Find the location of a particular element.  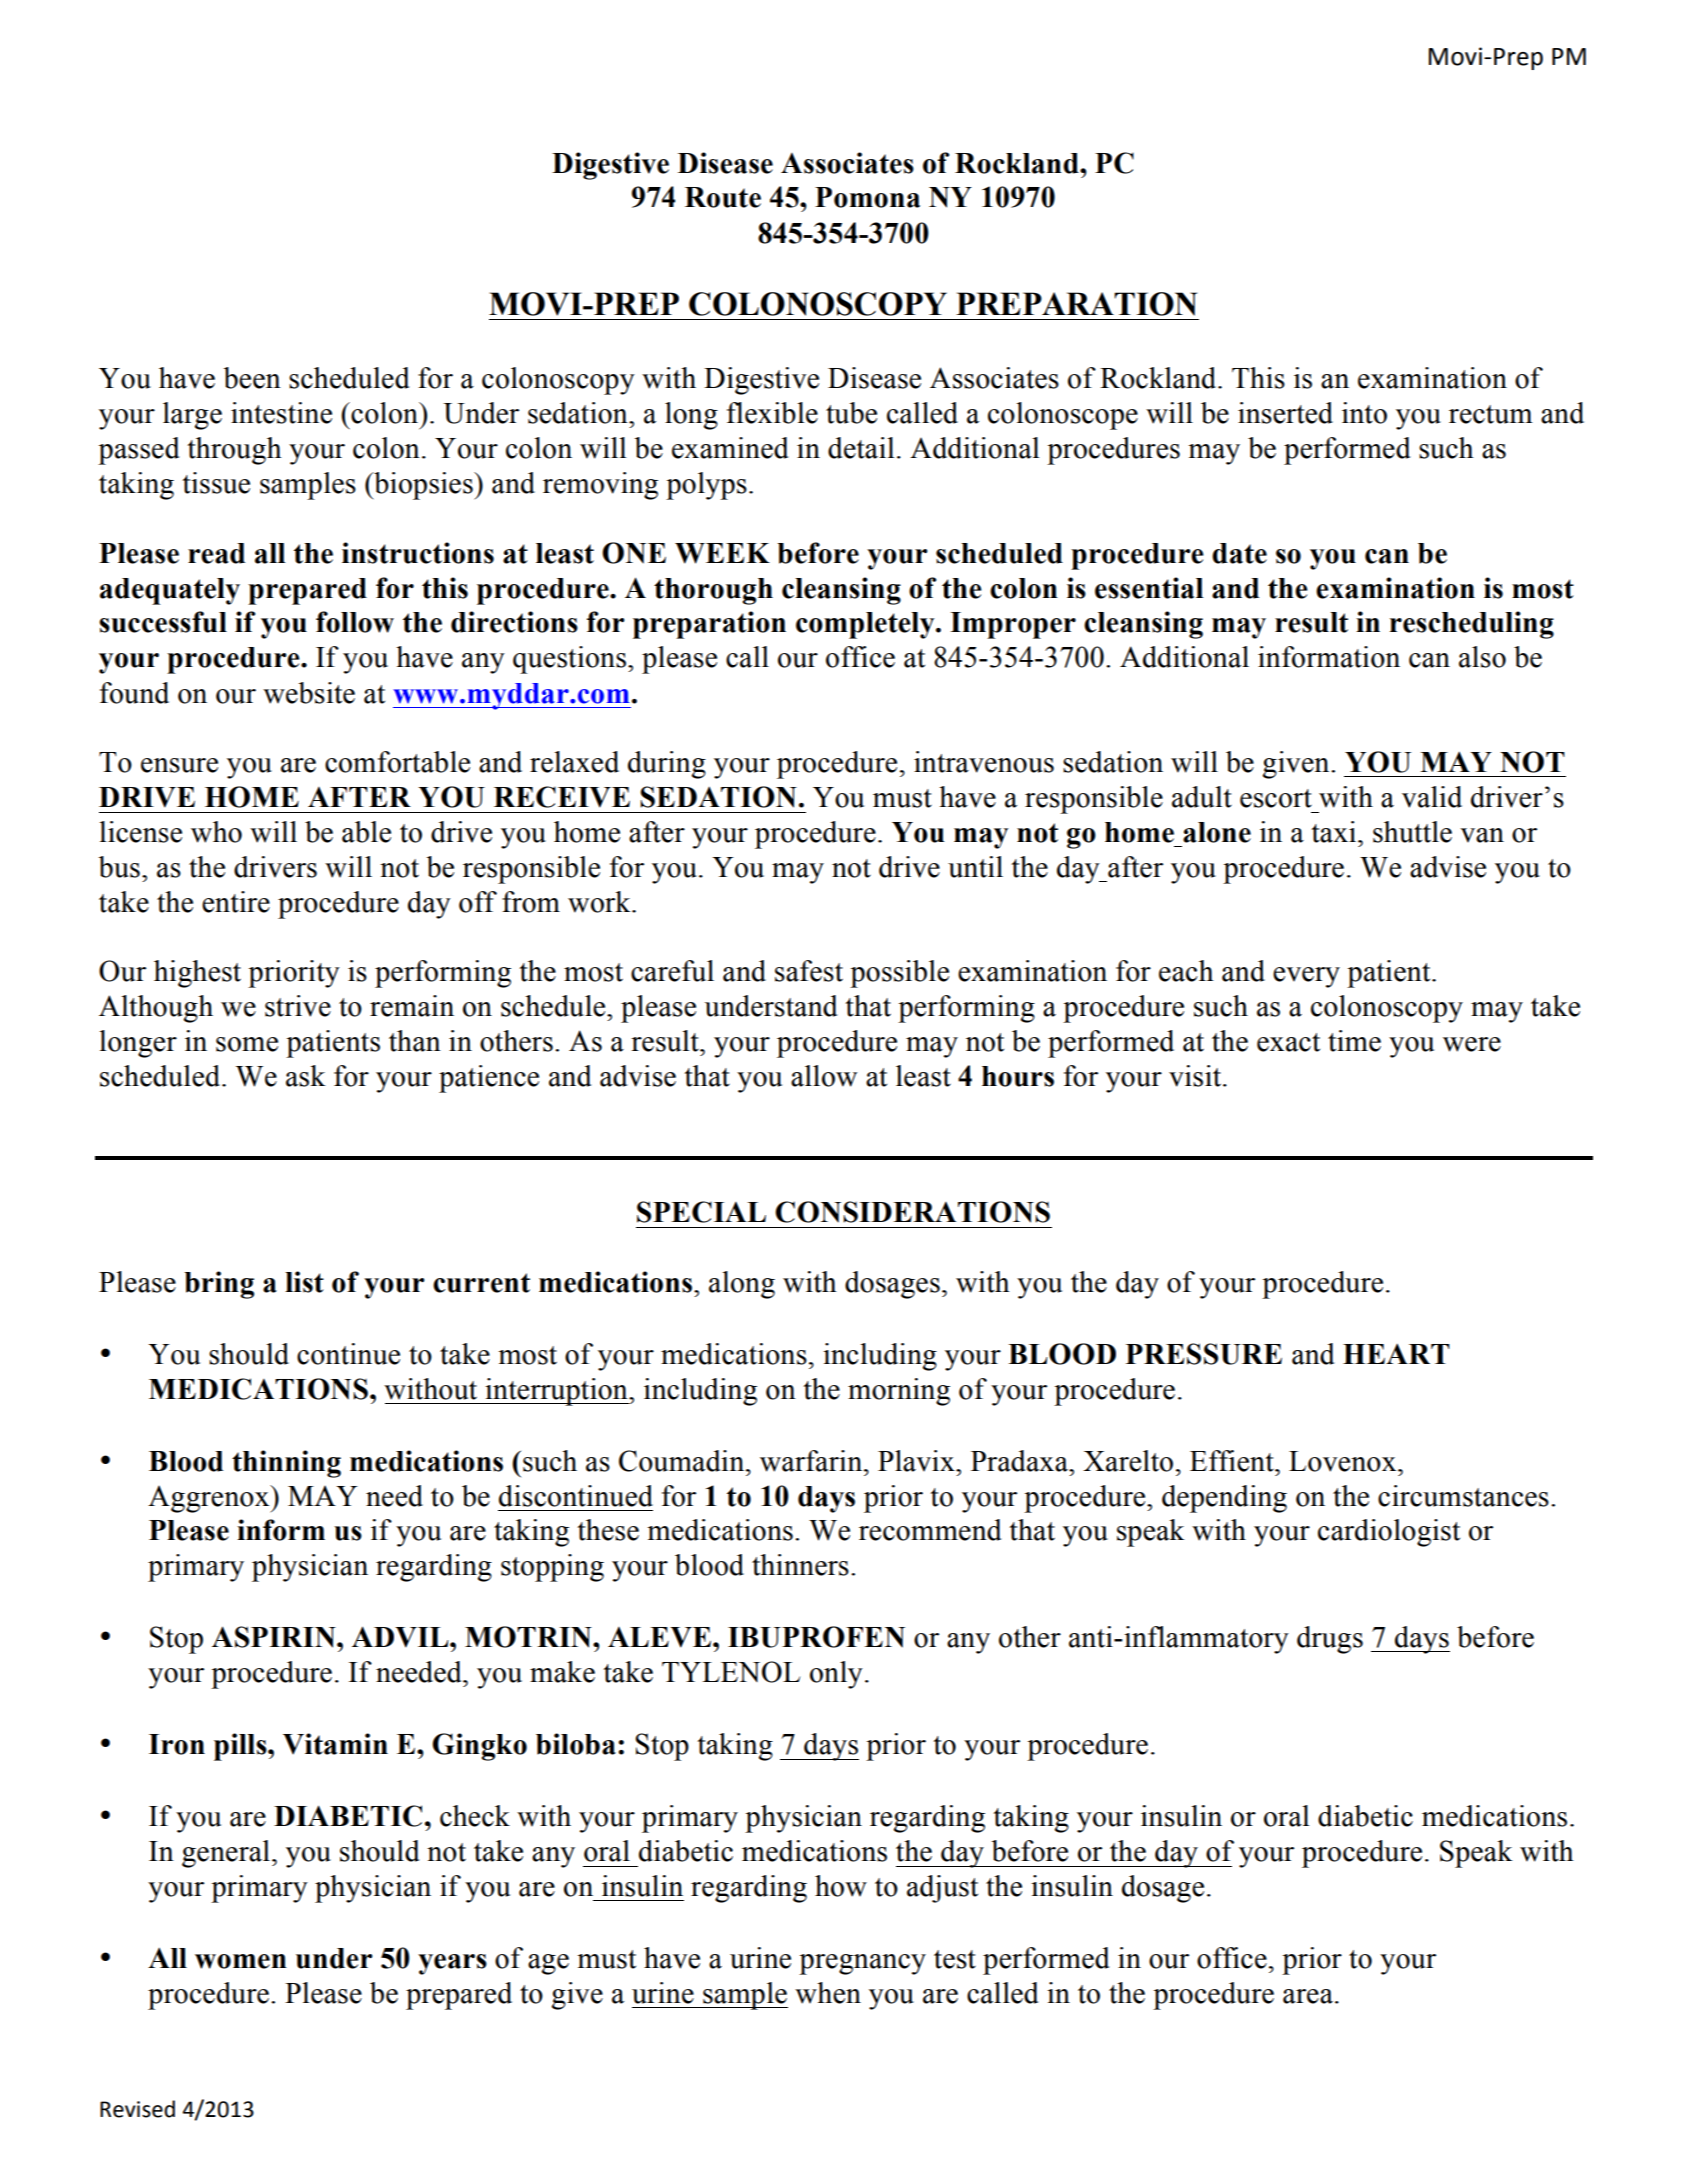

morning is located at coordinates (899, 1392).
